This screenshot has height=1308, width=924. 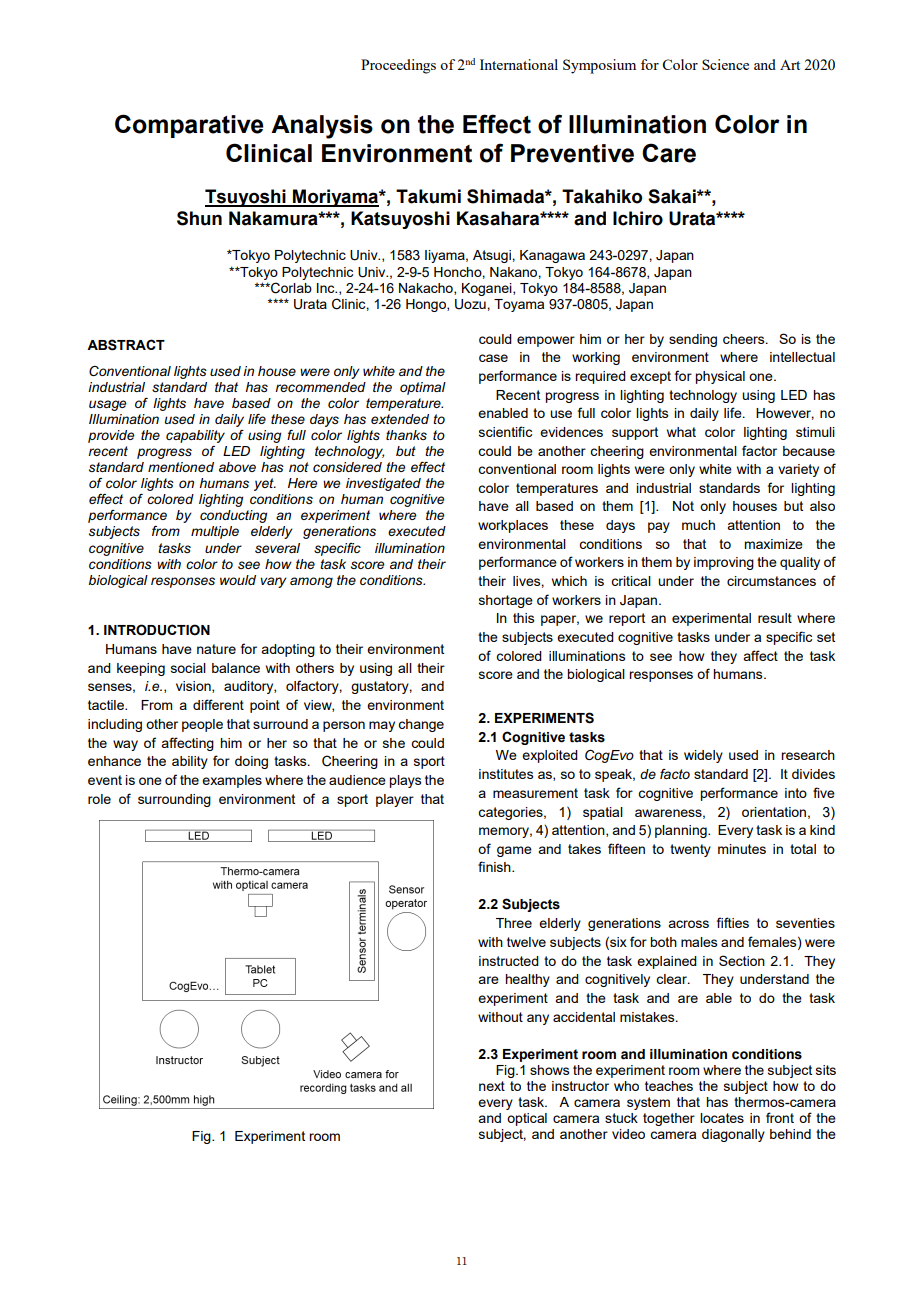 What do you see at coordinates (519, 64) in the screenshot?
I see `International` at bounding box center [519, 64].
